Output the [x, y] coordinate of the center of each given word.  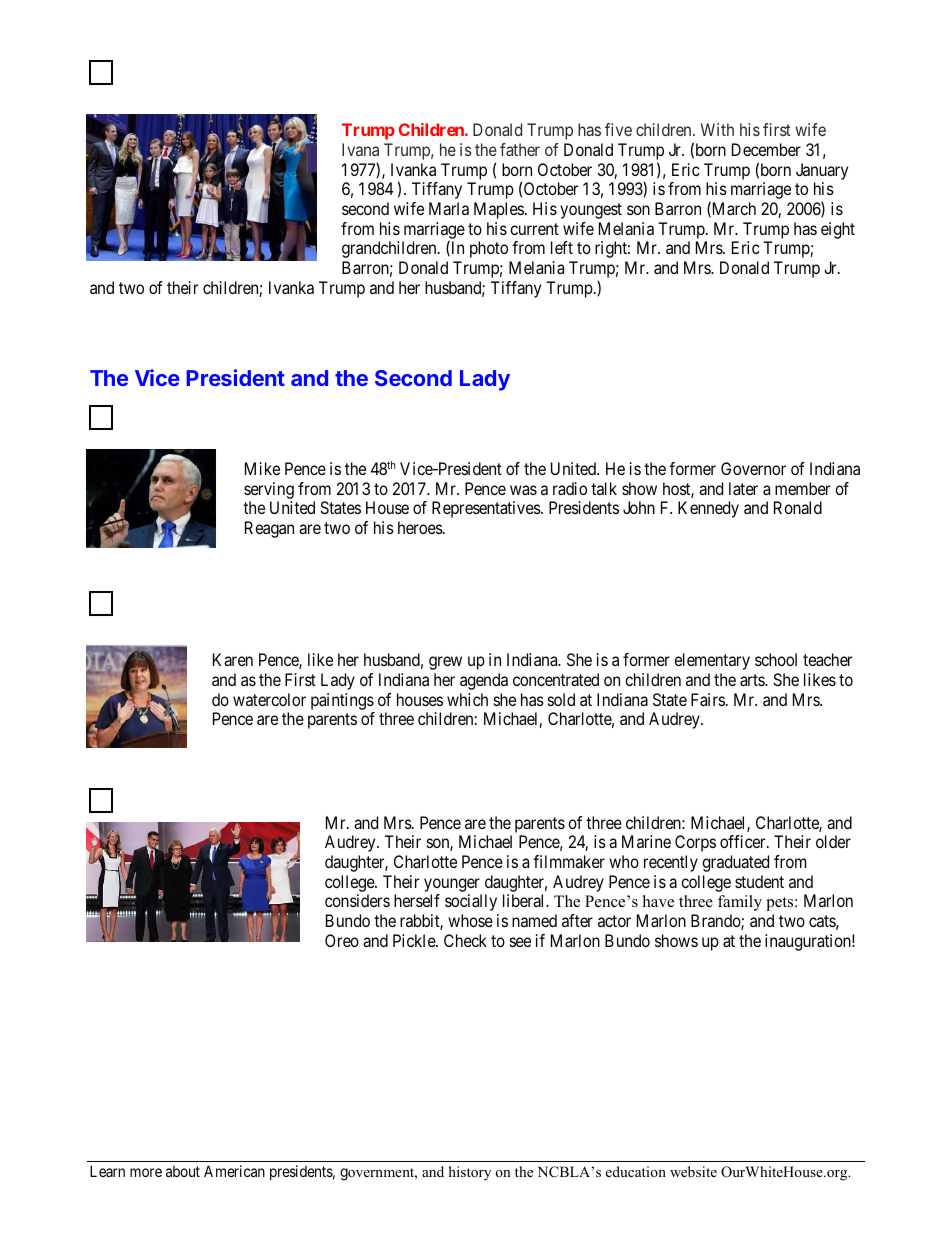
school [776, 659]
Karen [233, 659]
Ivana [360, 149]
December [766, 149]
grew [445, 663]
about [183, 1171]
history [470, 1173]
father [520, 149]
